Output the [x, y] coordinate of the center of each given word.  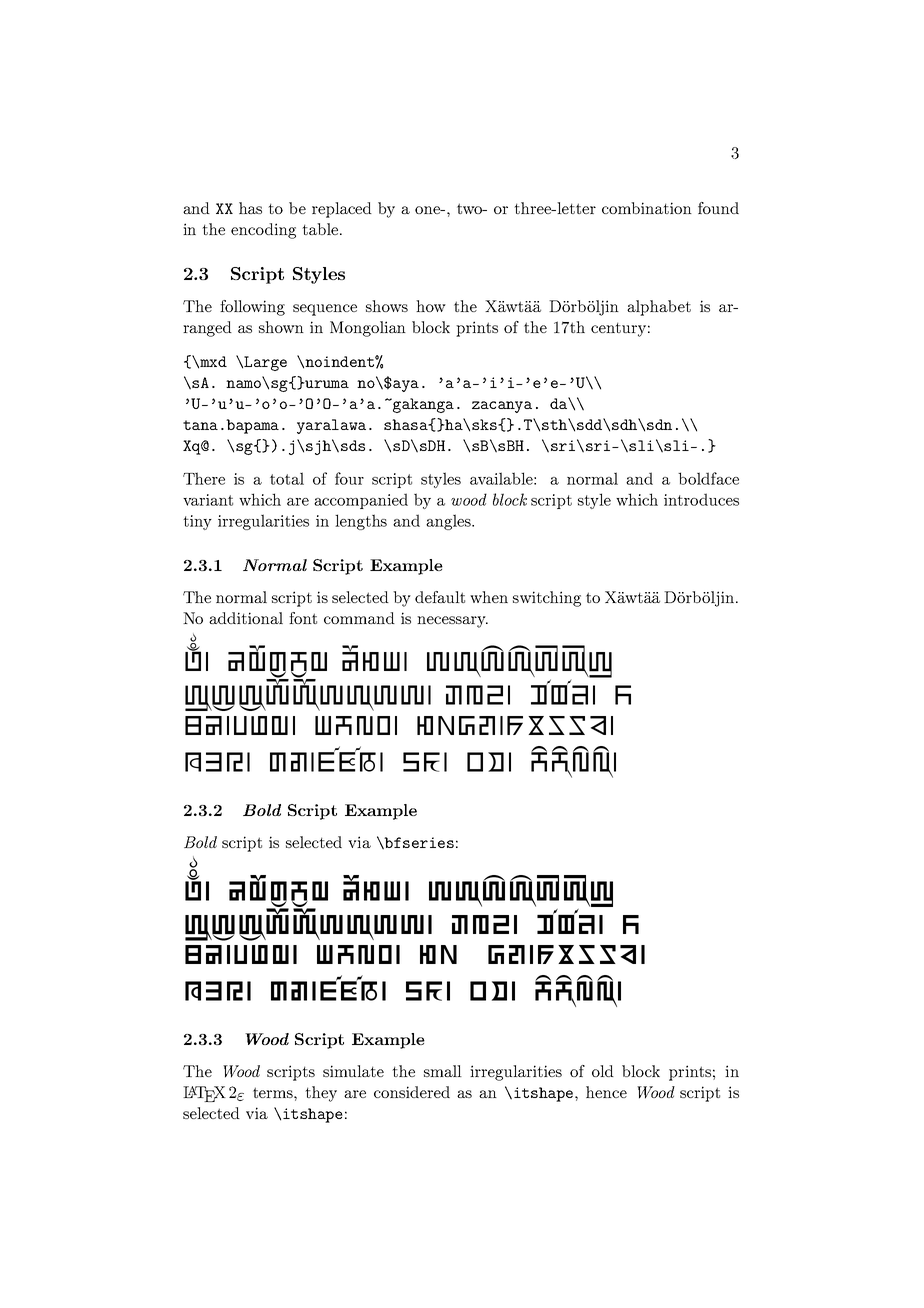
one [429, 210]
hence [606, 1092]
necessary [452, 622]
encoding [263, 231]
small [443, 1071]
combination [647, 208]
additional [246, 618]
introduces [701, 499]
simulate [353, 1071]
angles [449, 522]
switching [547, 599]
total [287, 478]
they [321, 1094]
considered [412, 1092]
